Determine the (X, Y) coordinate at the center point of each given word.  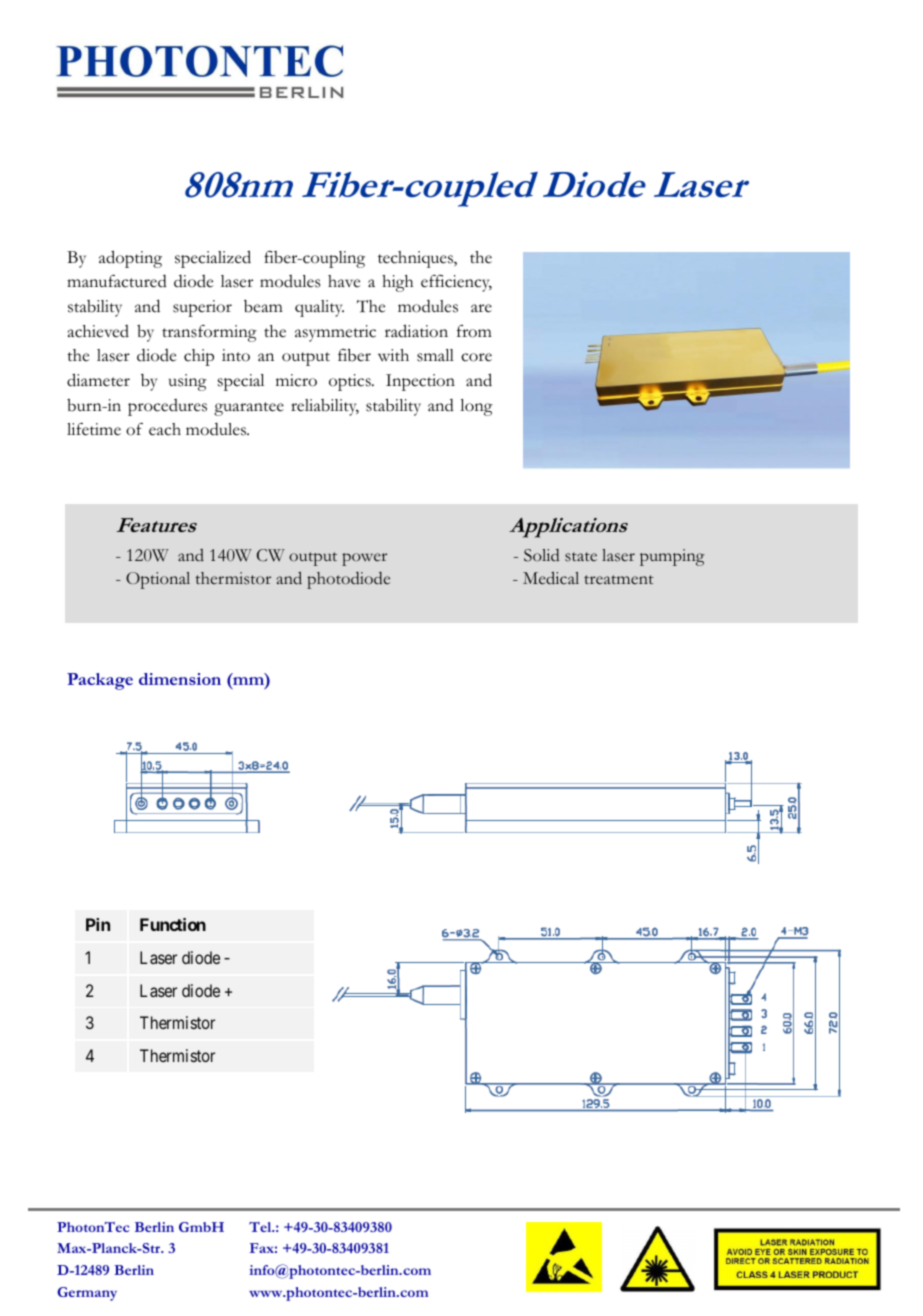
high (397, 283)
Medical (551, 578)
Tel (261, 1227)
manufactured (117, 281)
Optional (158, 580)
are (481, 308)
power (364, 559)
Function (173, 924)
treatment (619, 580)
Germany (87, 1294)
